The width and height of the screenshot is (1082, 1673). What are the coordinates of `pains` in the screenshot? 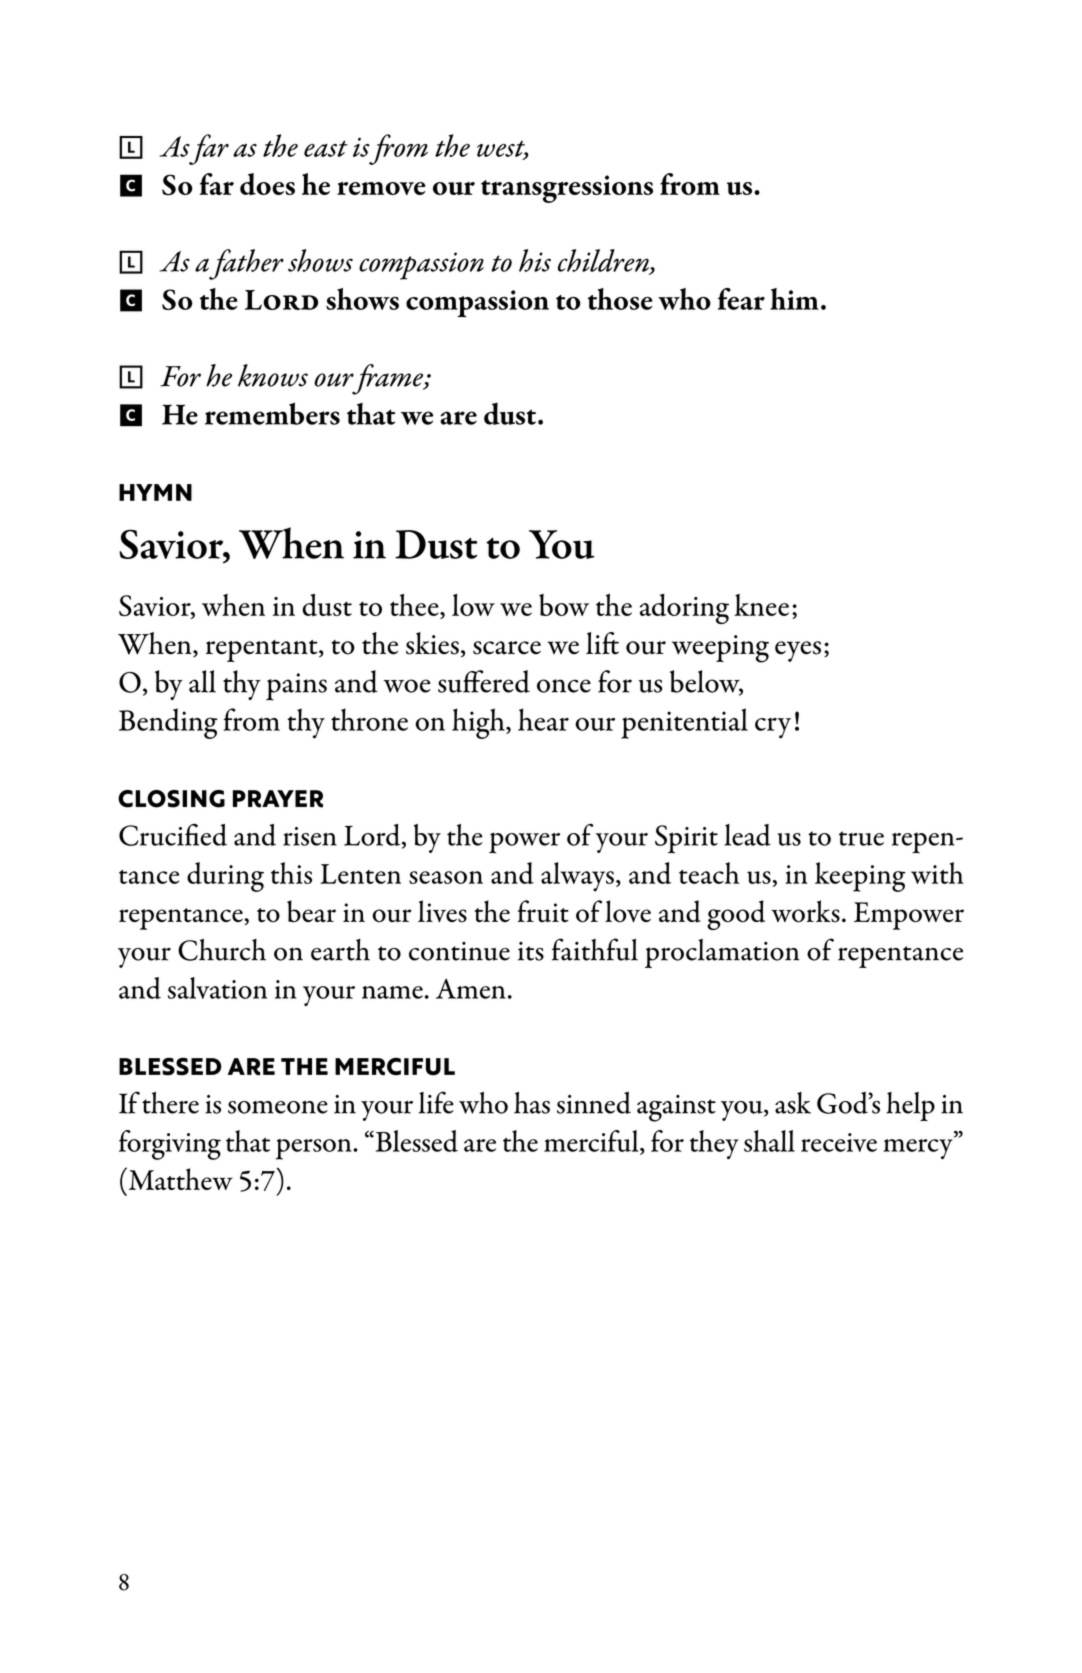 It's located at (296, 687).
